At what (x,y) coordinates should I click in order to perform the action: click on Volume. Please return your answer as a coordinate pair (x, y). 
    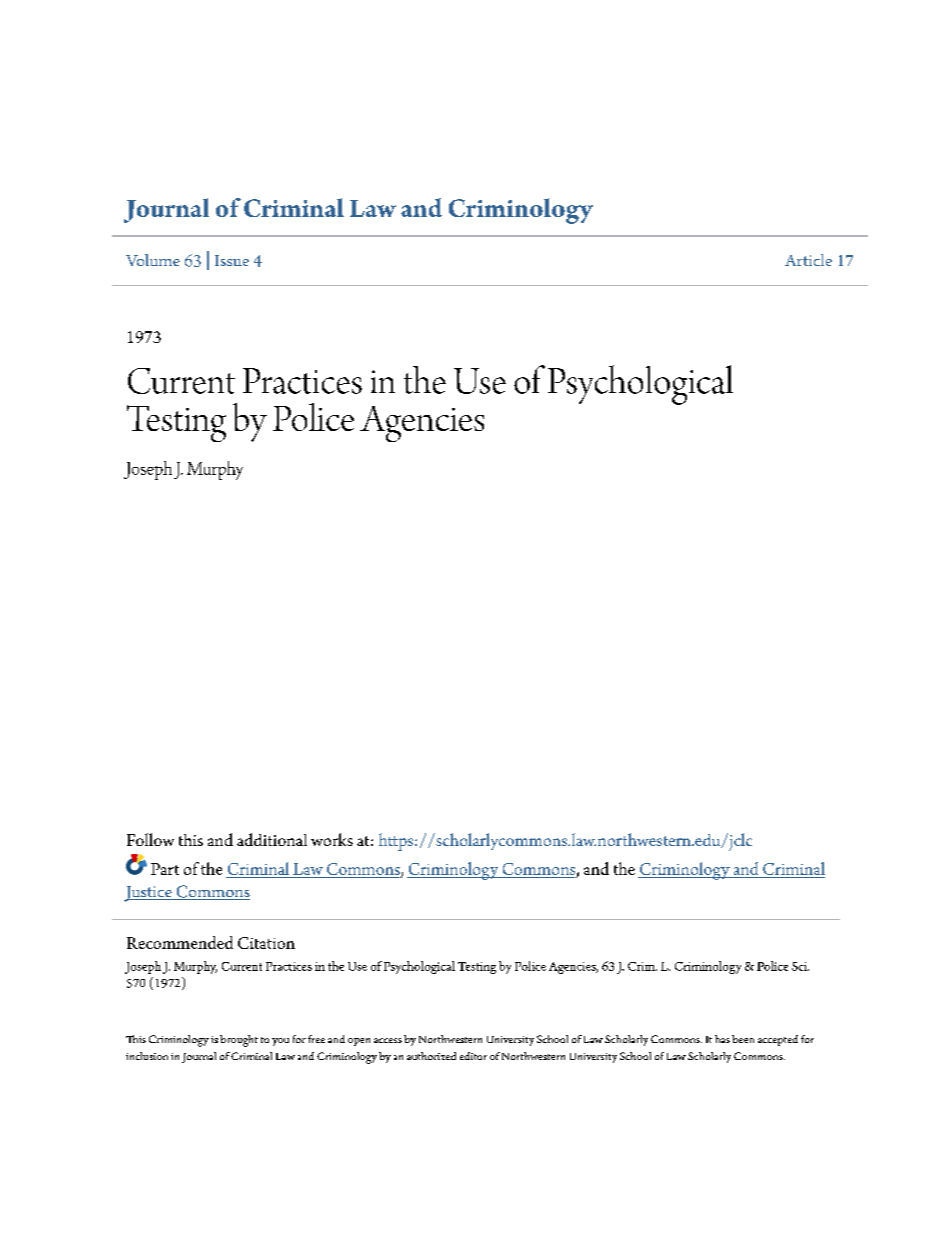
    Looking at the image, I should click on (153, 260).
